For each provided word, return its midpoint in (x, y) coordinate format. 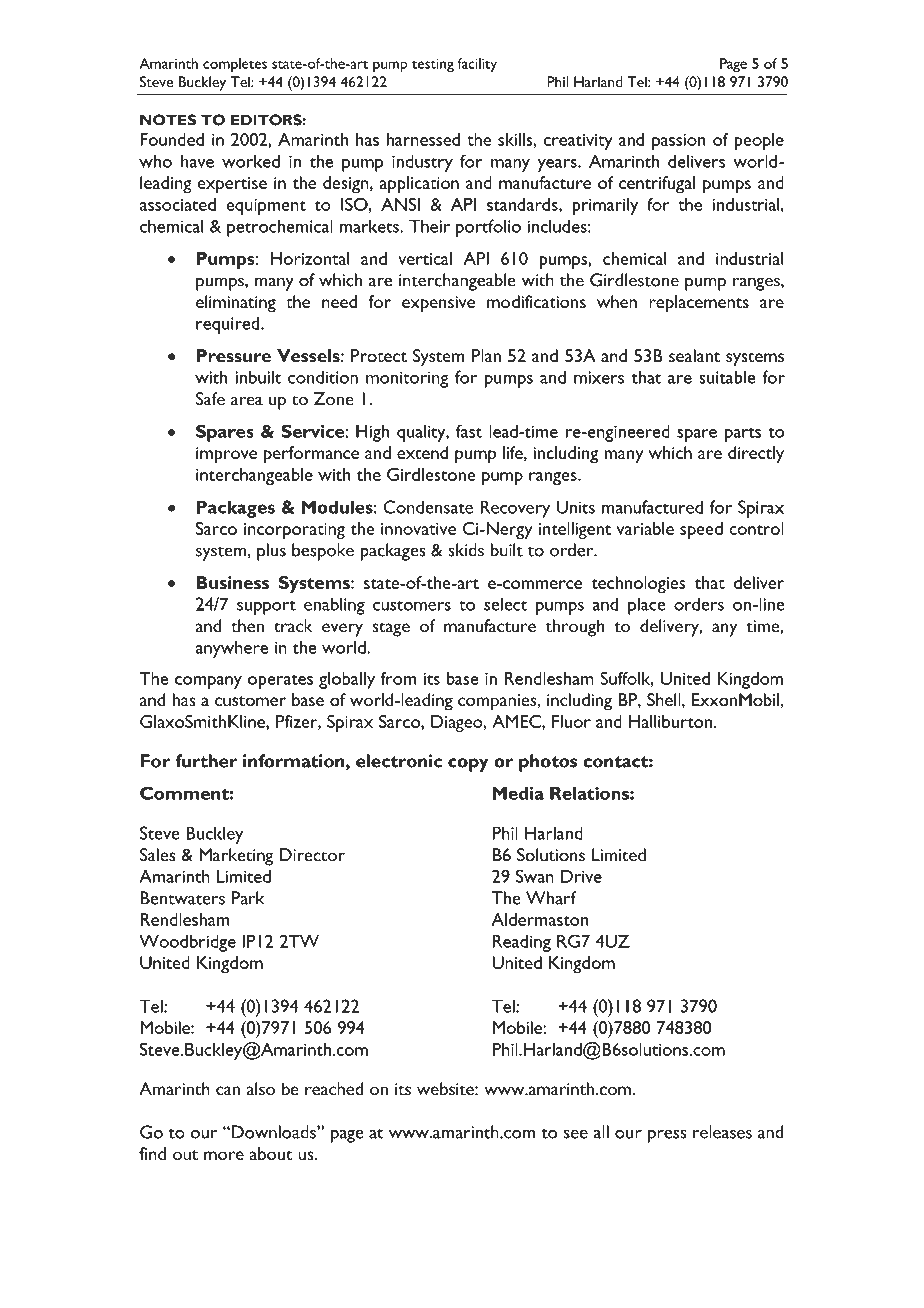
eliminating (236, 304)
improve (226, 455)
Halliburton (670, 721)
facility (477, 65)
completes (235, 65)
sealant (694, 355)
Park (247, 898)
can (228, 1091)
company (208, 682)
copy (468, 765)
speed (701, 530)
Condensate (428, 507)
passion (679, 142)
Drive (581, 876)
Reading (522, 943)
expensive (438, 304)
